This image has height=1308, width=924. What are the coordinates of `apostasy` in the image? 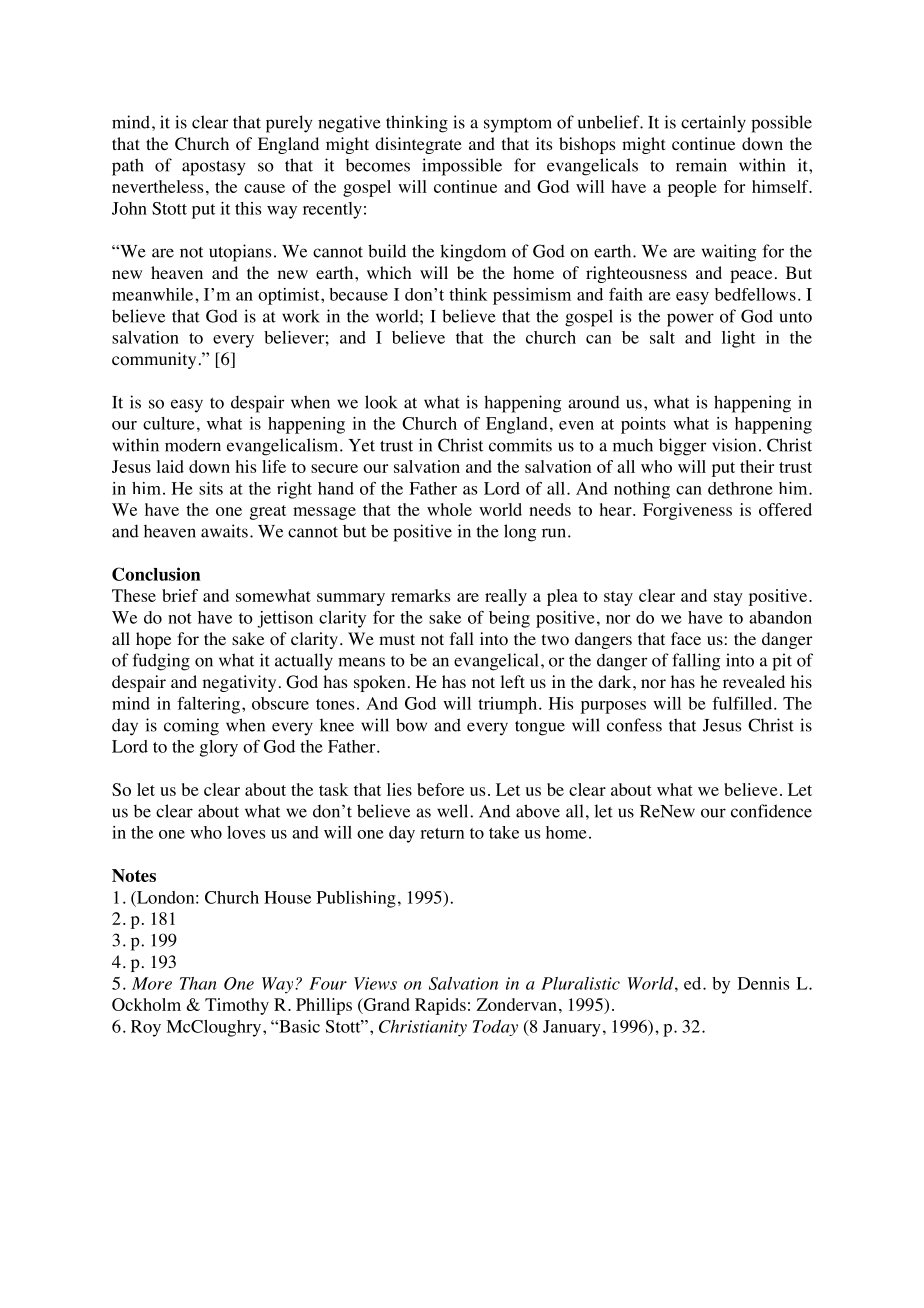 It's located at (213, 168).
